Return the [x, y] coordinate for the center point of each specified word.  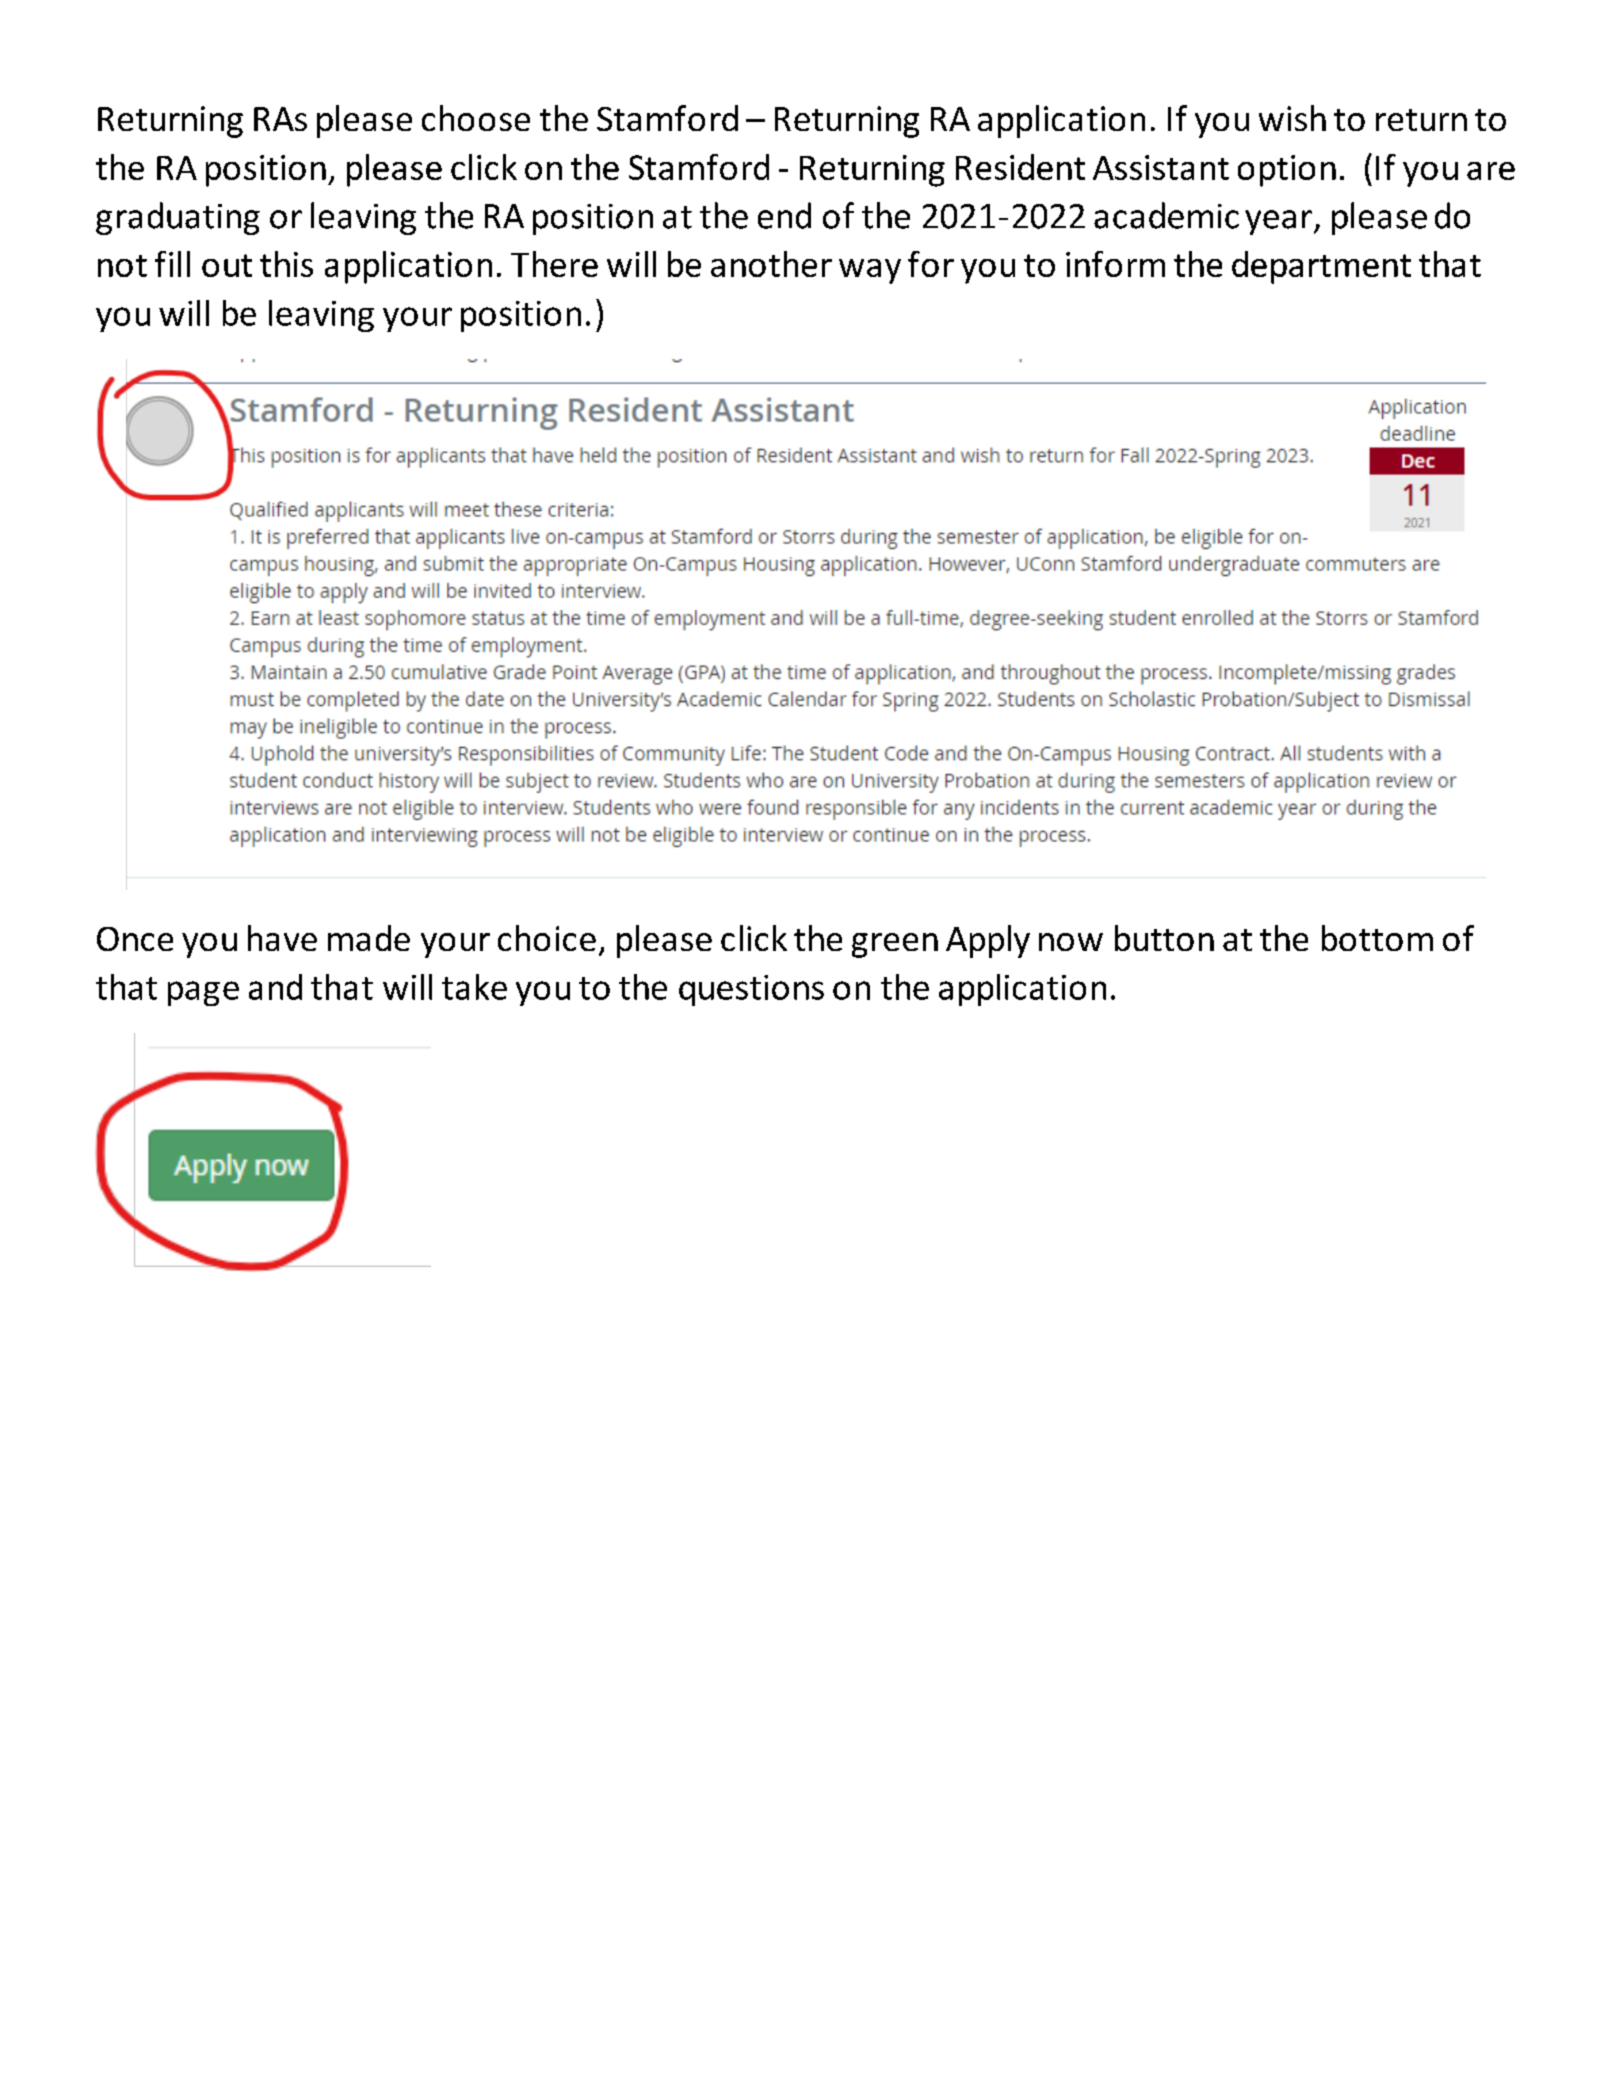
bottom [1377, 938]
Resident [1020, 167]
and [275, 987]
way [870, 271]
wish [1292, 118]
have [282, 938]
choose [476, 118]
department [1321, 267]
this [286, 264]
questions [751, 990]
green [895, 945]
